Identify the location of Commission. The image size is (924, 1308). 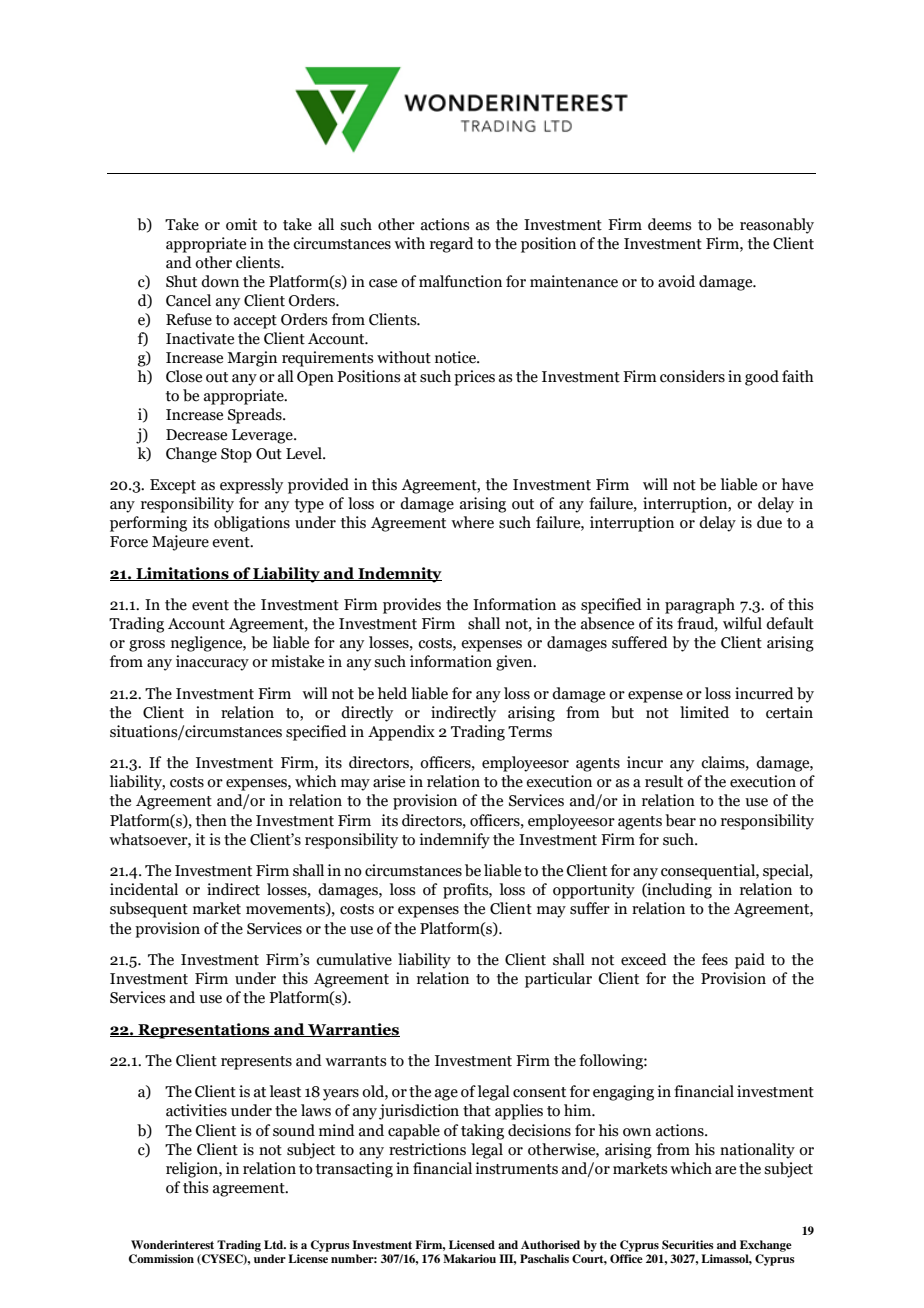
(161, 1259).
